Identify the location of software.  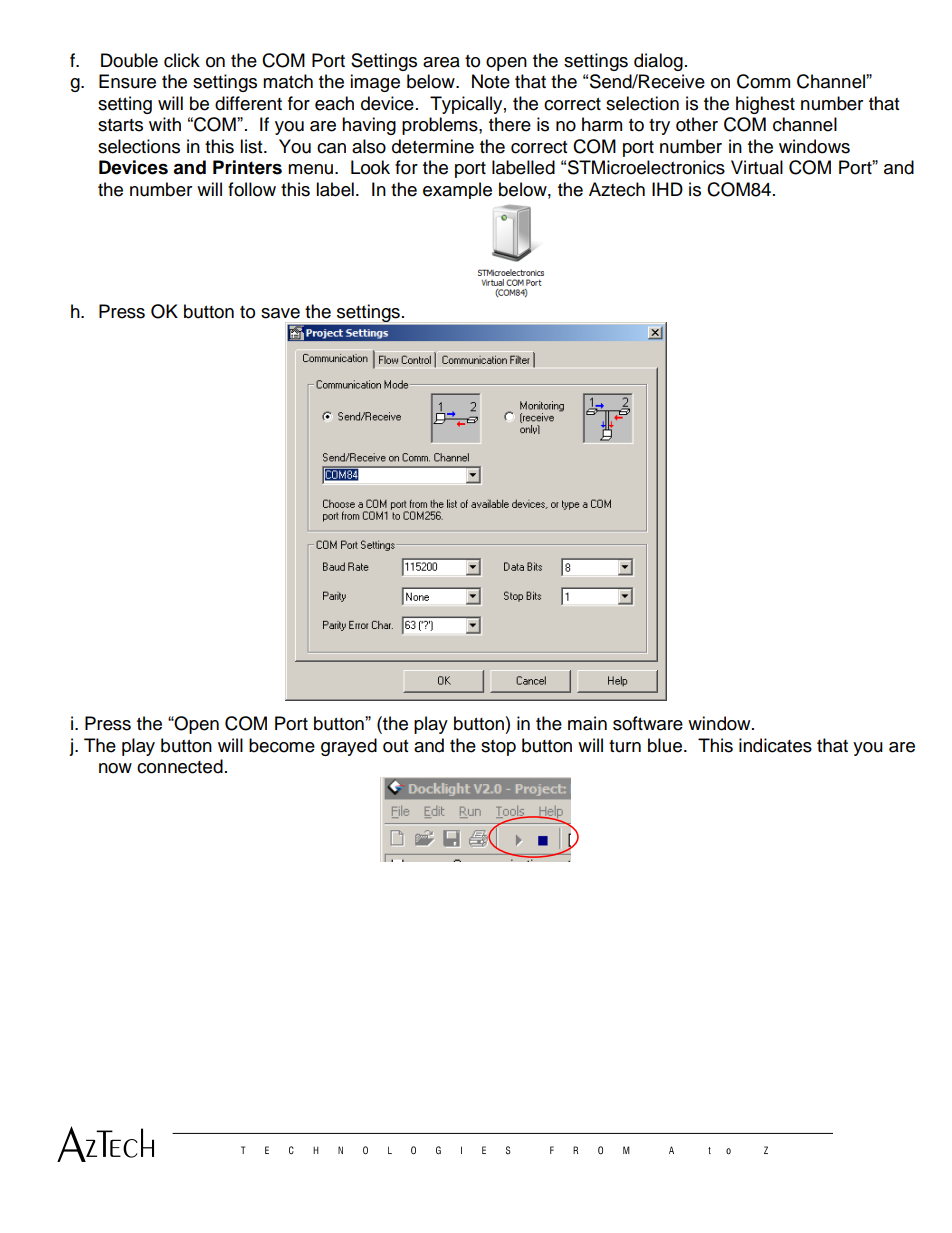
(648, 723).
